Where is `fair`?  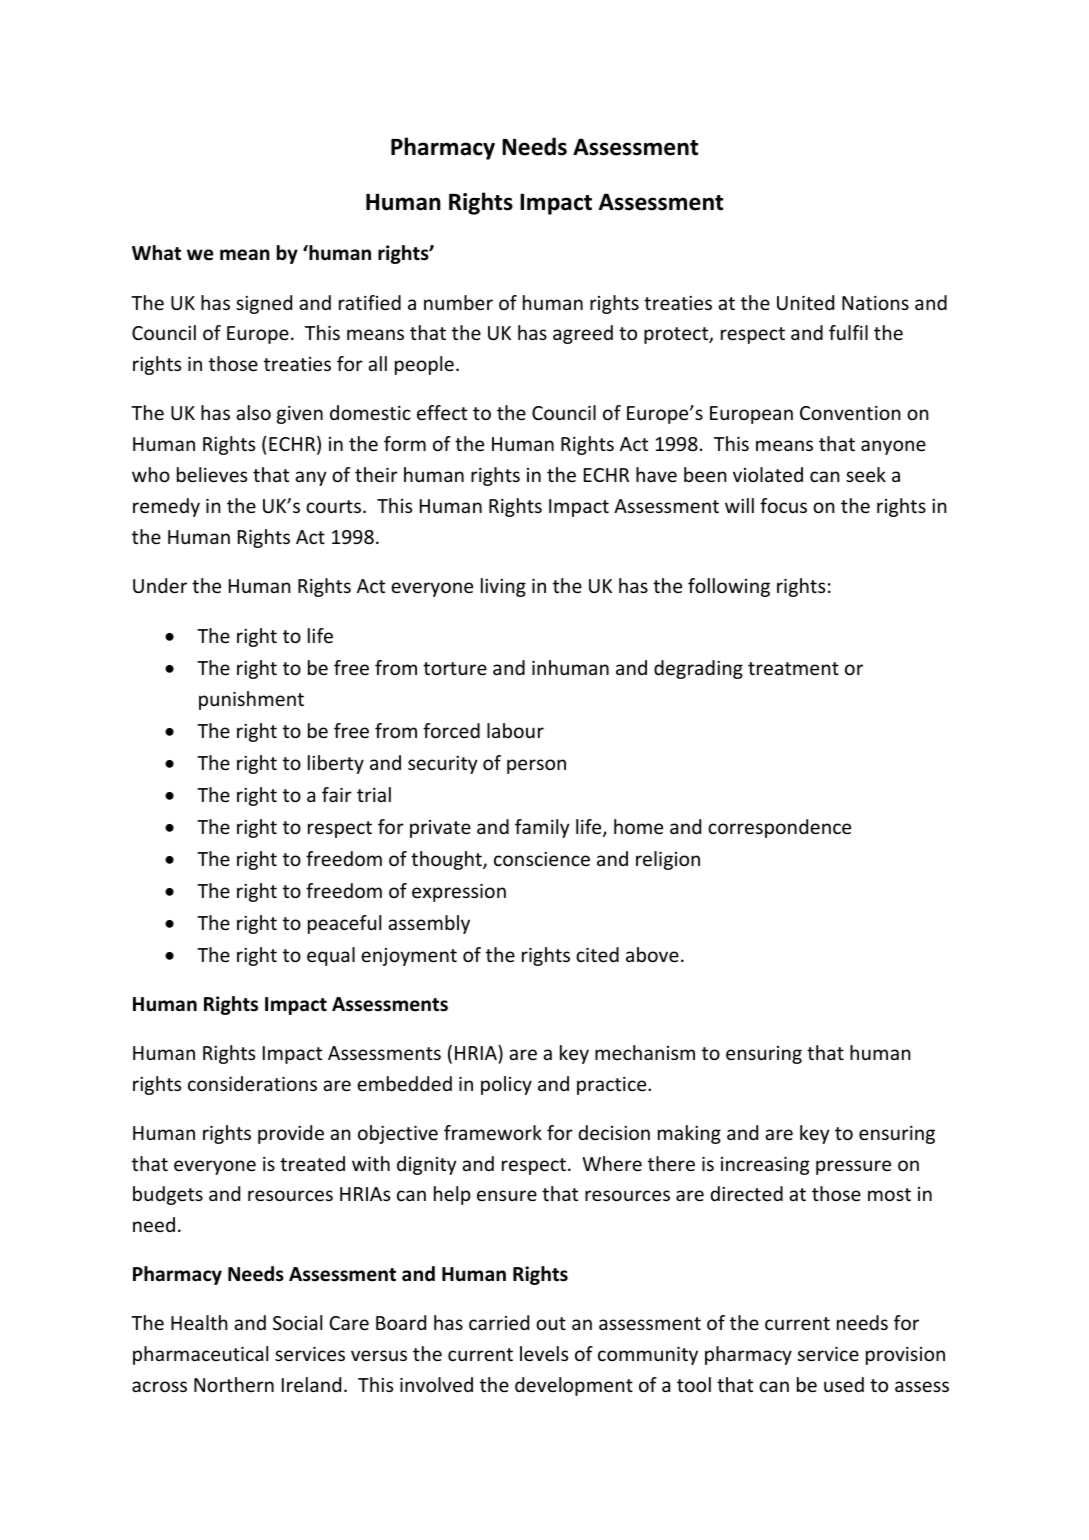 fair is located at coordinates (337, 794).
